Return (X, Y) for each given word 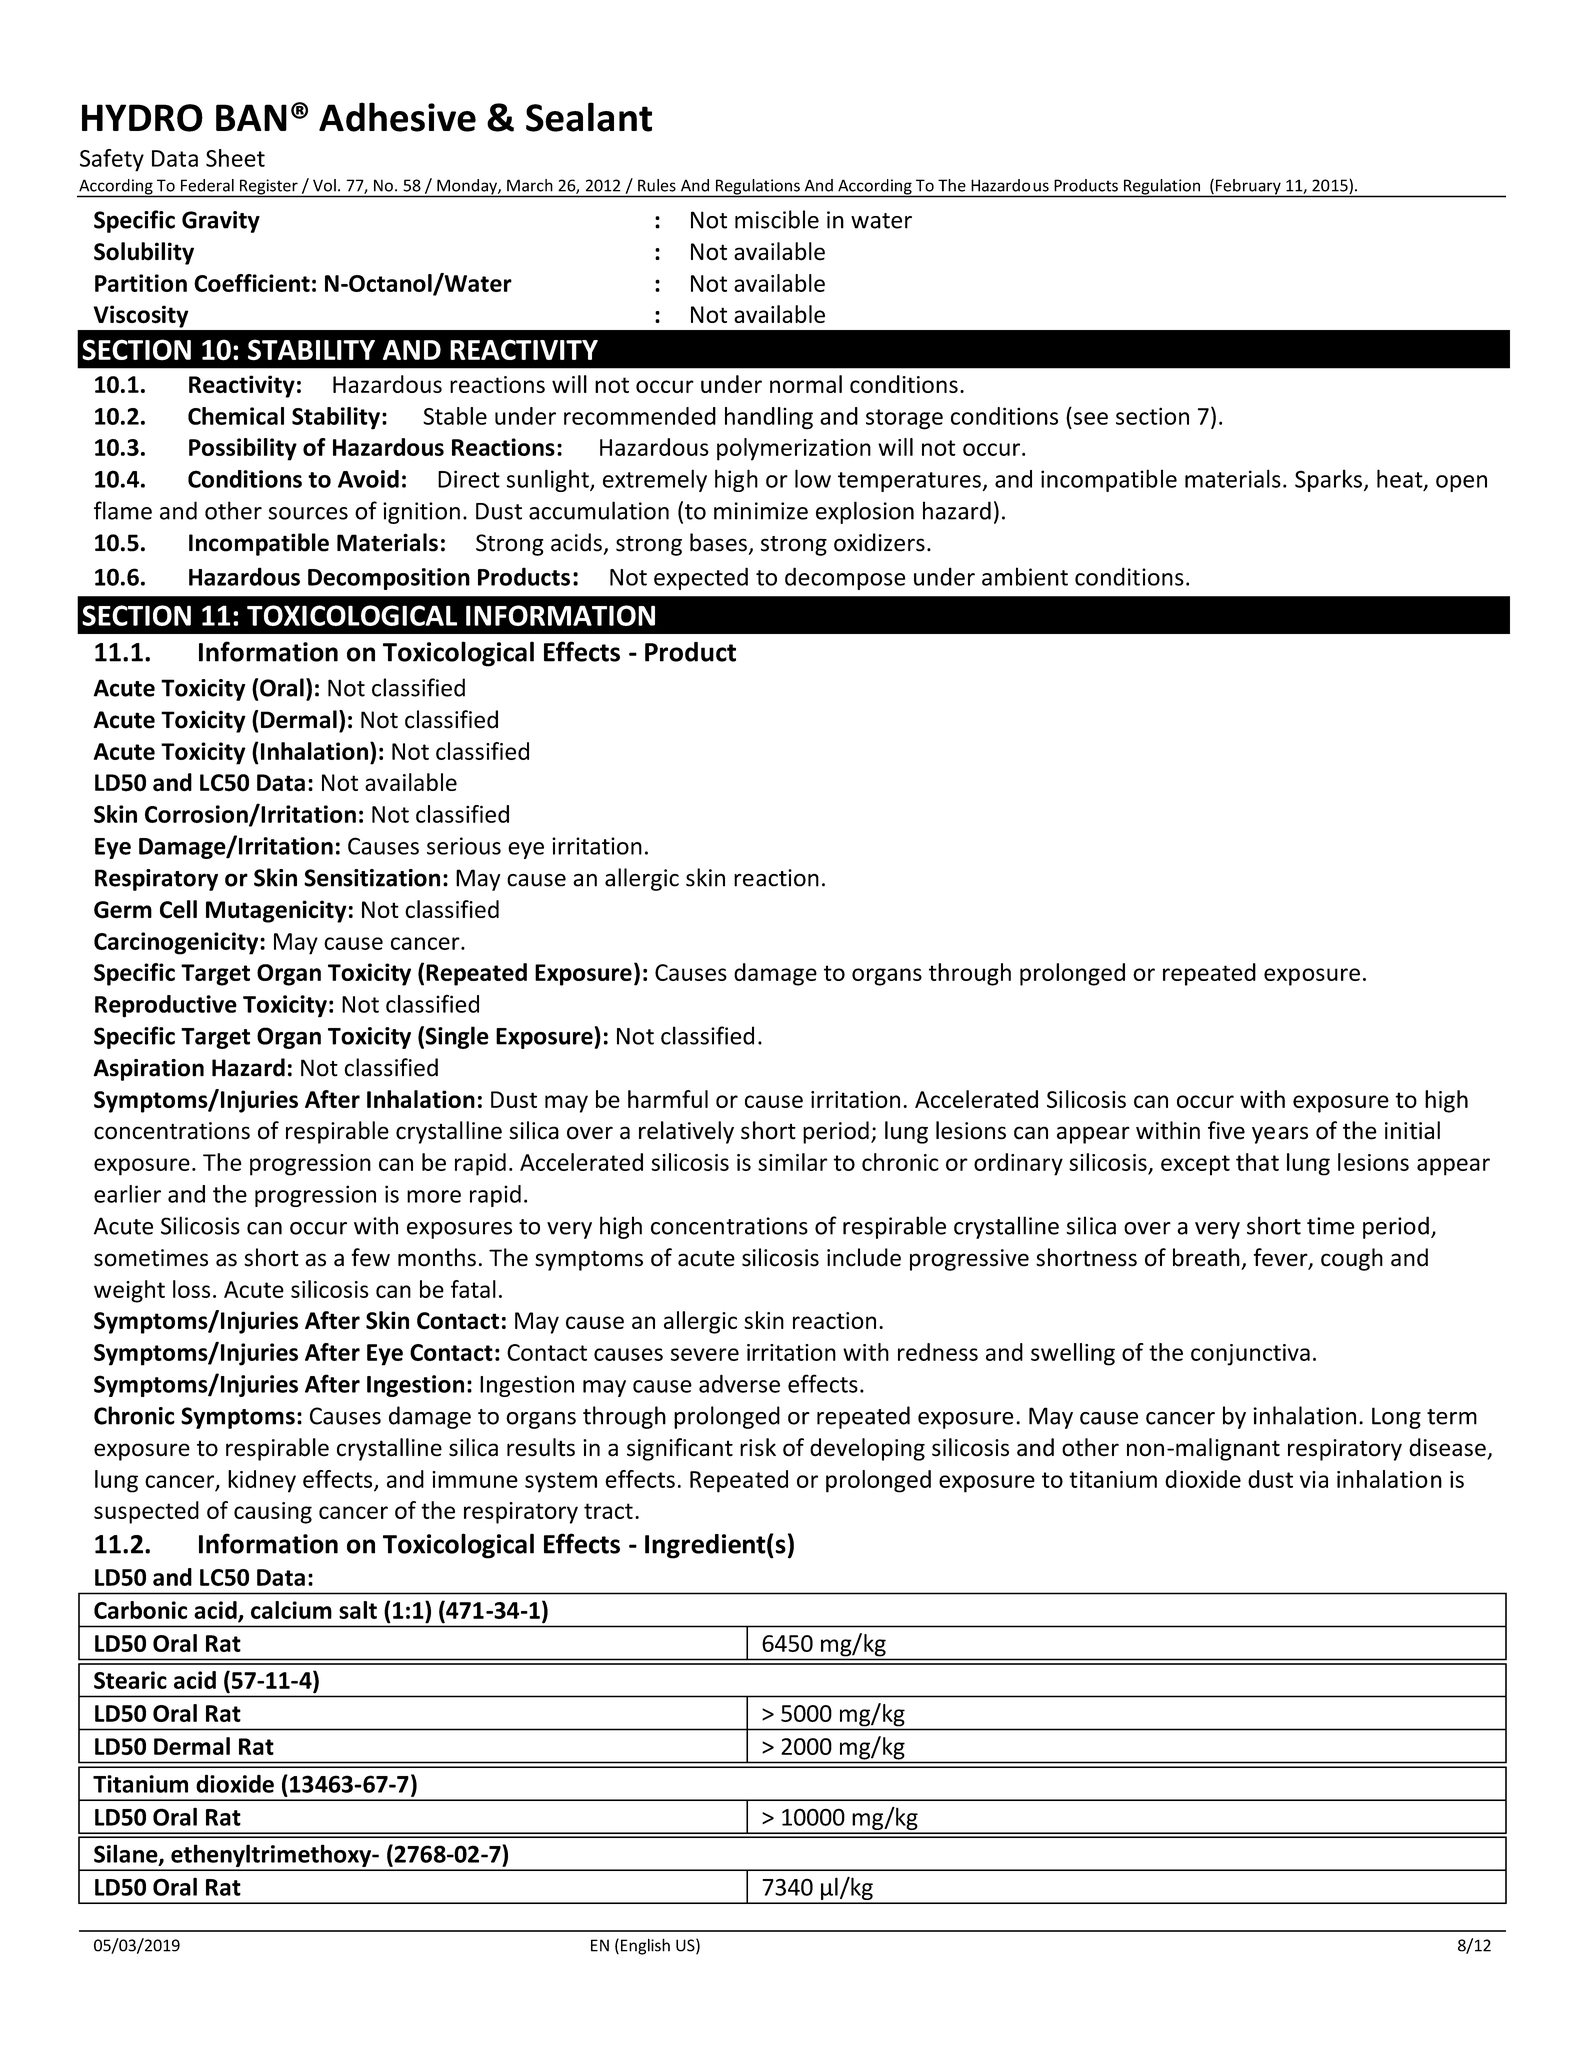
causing (273, 1513)
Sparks (1328, 480)
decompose (845, 578)
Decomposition (389, 579)
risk (758, 1447)
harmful (668, 1099)
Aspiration (148, 1070)
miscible (777, 219)
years (1280, 1135)
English (644, 1946)
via (1314, 1479)
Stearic (130, 1680)
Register (268, 188)
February (1248, 188)
